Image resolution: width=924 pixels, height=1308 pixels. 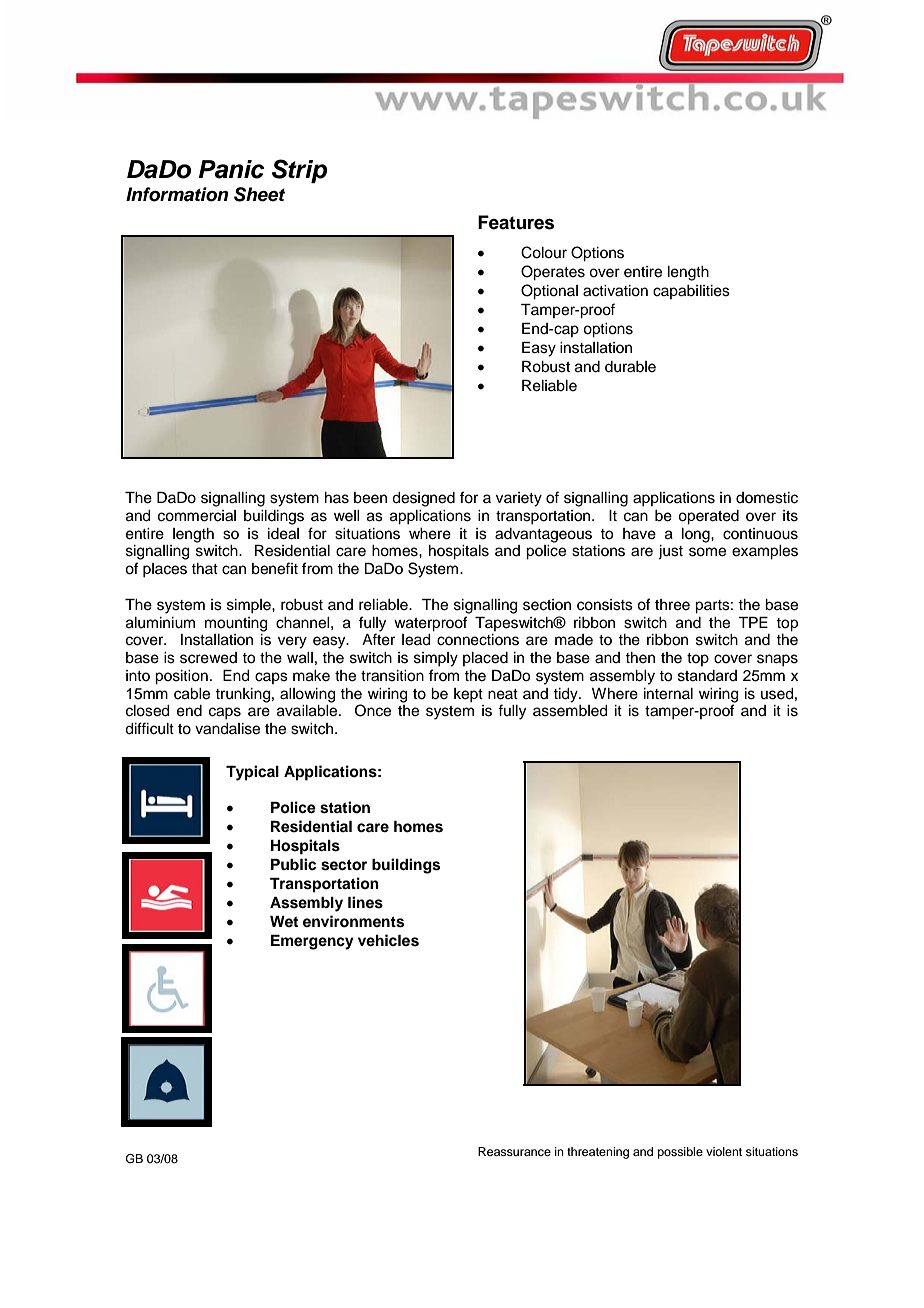 I want to click on screwed, so click(x=208, y=658).
